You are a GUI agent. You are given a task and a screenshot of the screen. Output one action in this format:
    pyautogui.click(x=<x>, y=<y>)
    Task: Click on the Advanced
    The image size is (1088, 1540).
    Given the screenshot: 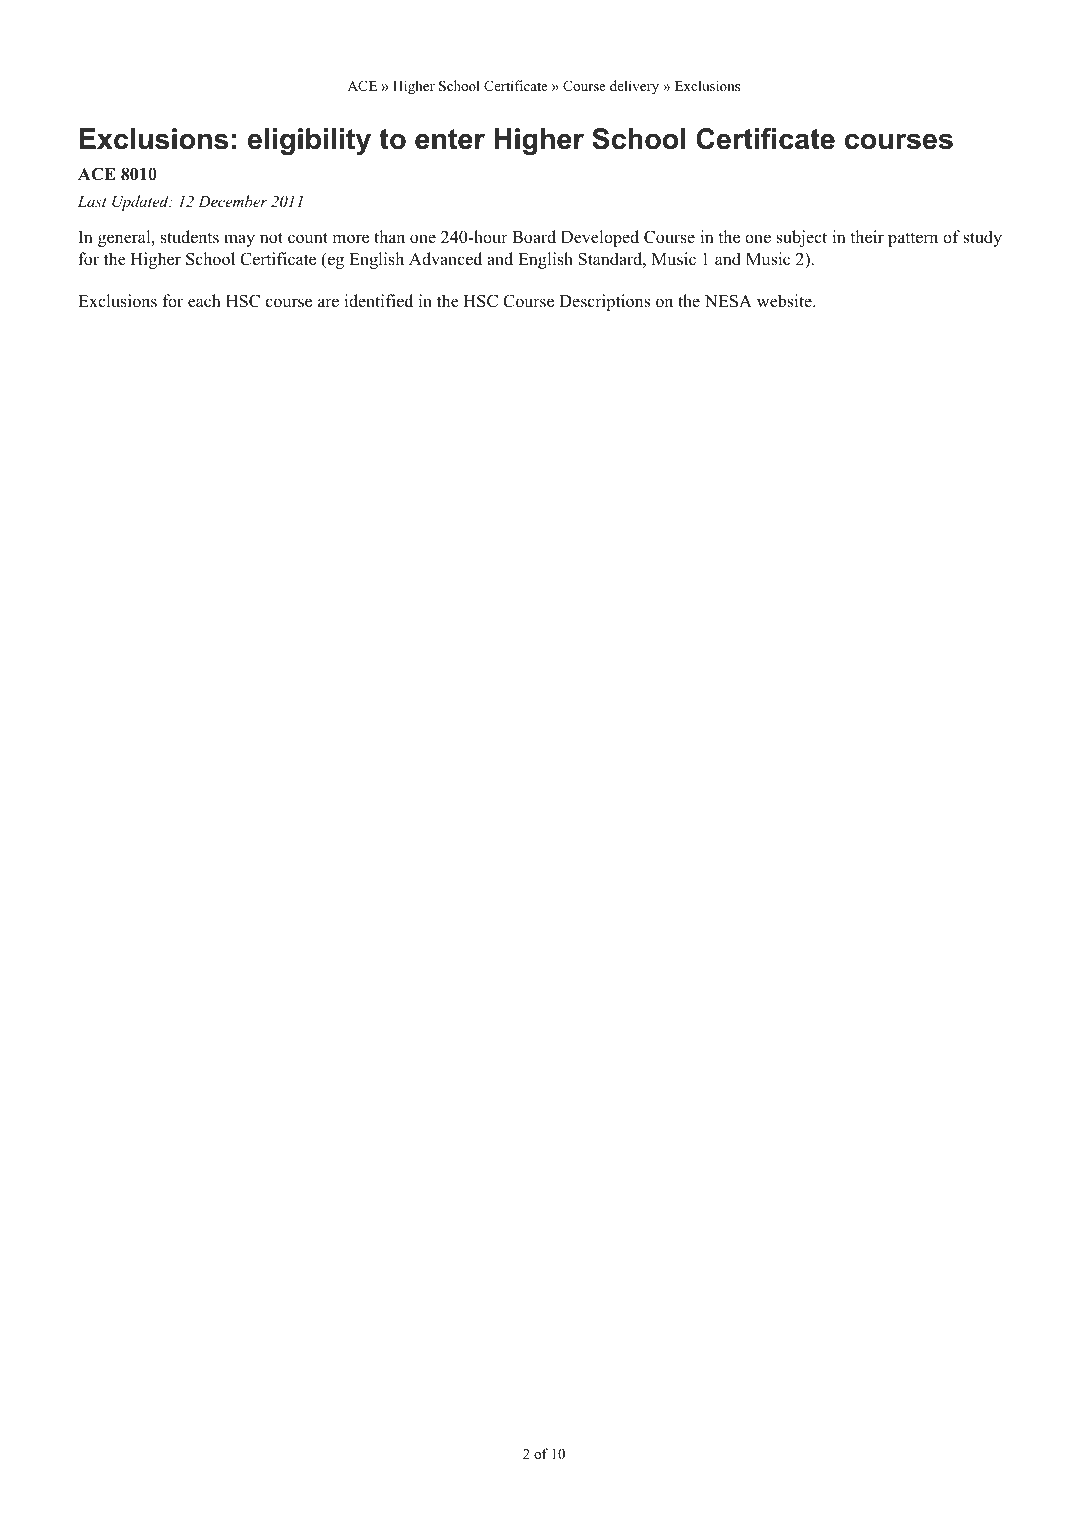 What is the action you would take?
    pyautogui.click(x=445, y=259)
